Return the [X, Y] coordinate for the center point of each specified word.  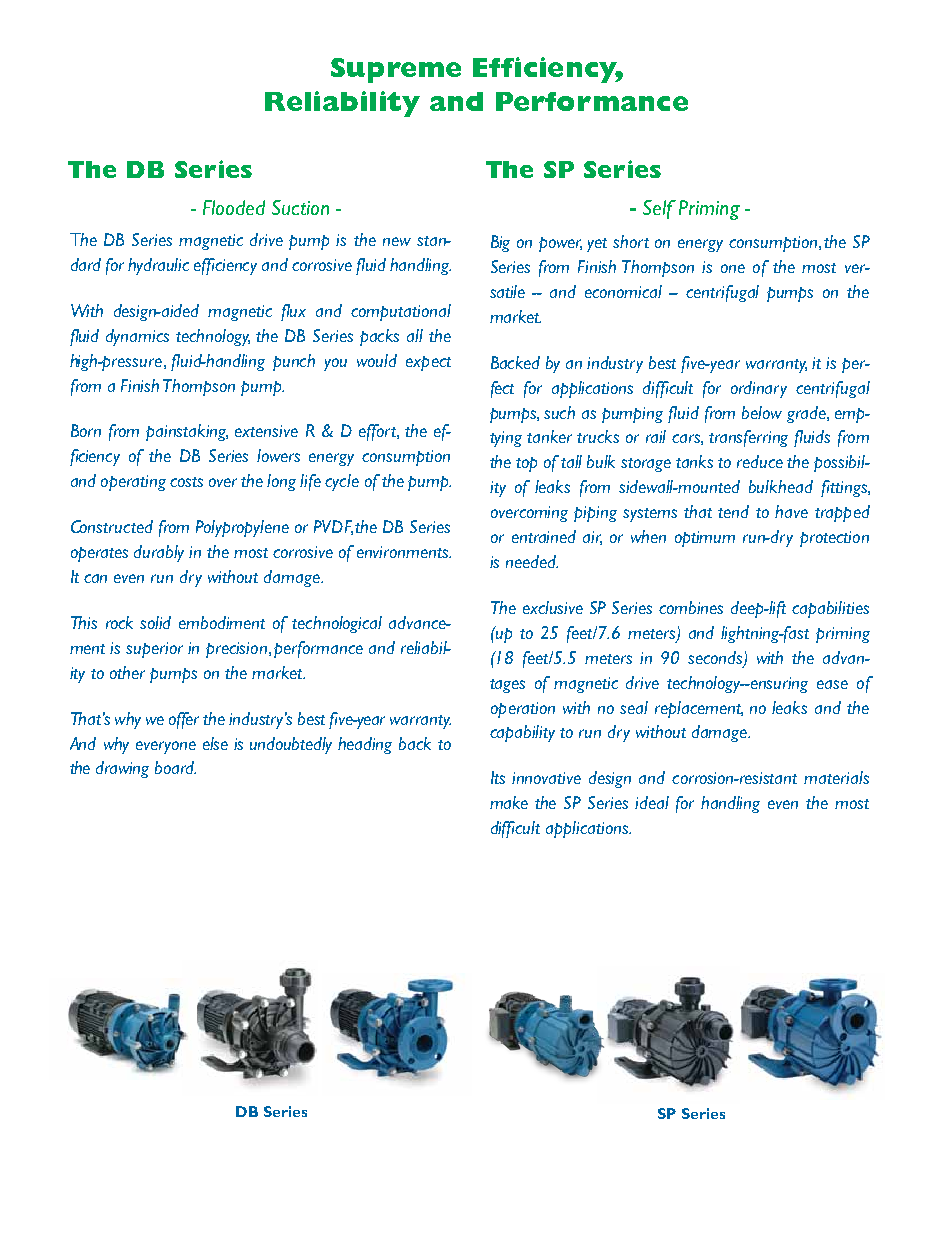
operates [99, 554]
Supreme [396, 70]
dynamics [137, 337]
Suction [300, 207]
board [175, 767]
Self [659, 209]
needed [532, 561]
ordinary [759, 389]
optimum [705, 539]
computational [401, 312]
